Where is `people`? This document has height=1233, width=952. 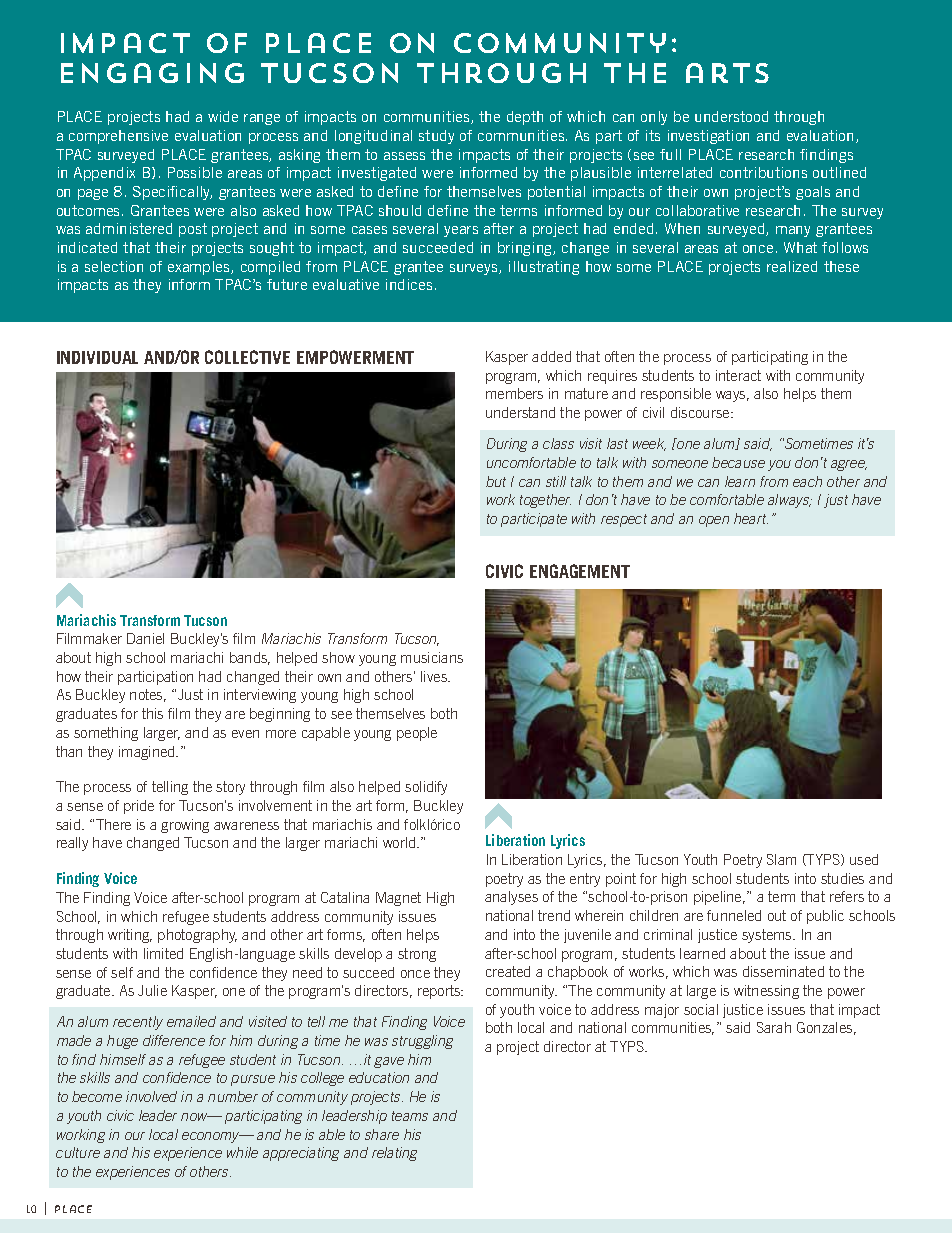
people is located at coordinates (417, 734).
